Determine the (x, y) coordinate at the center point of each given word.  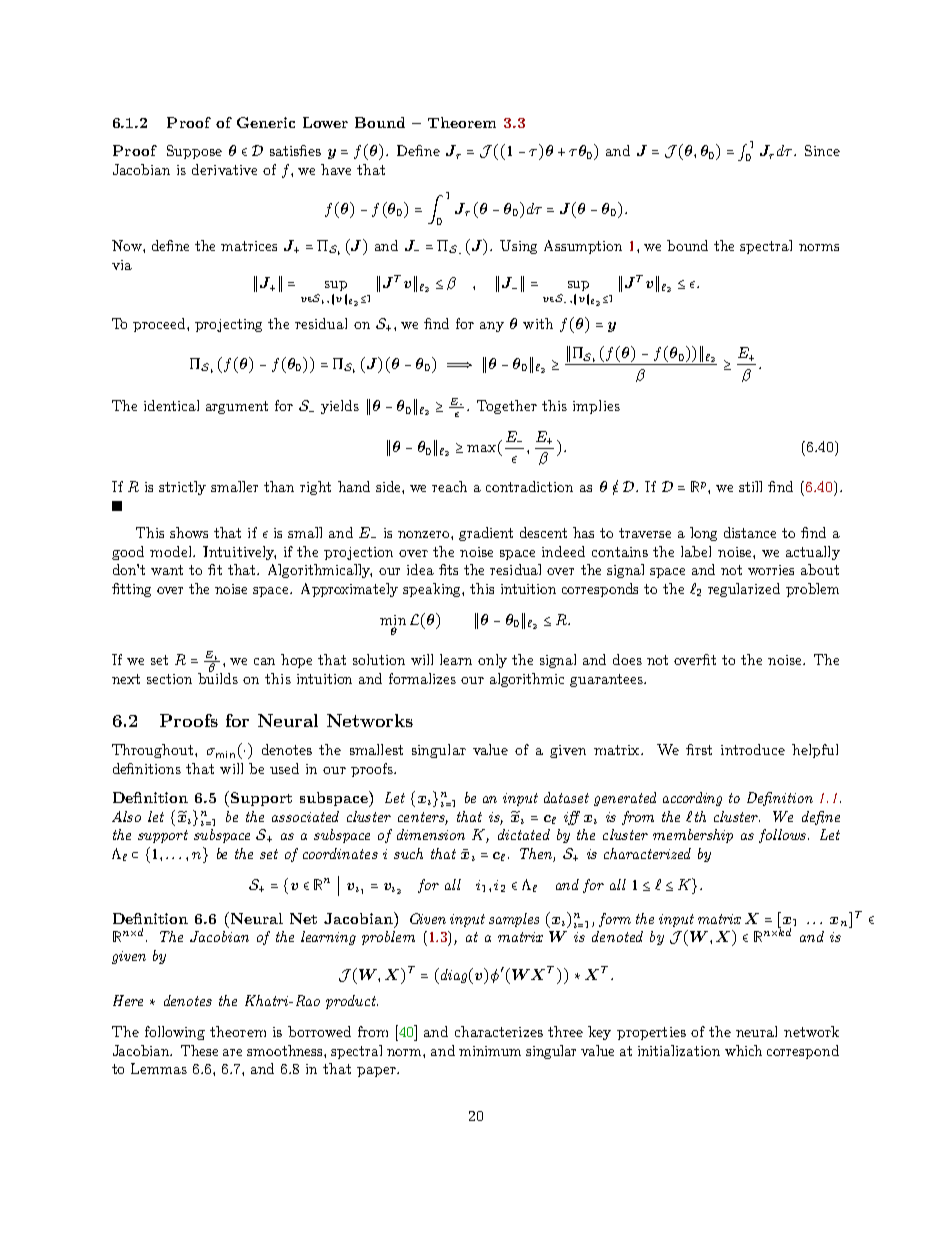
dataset (566, 797)
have (336, 169)
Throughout (154, 751)
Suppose (194, 152)
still (750, 486)
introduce (753, 749)
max (481, 448)
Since (822, 150)
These (199, 1050)
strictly (182, 488)
